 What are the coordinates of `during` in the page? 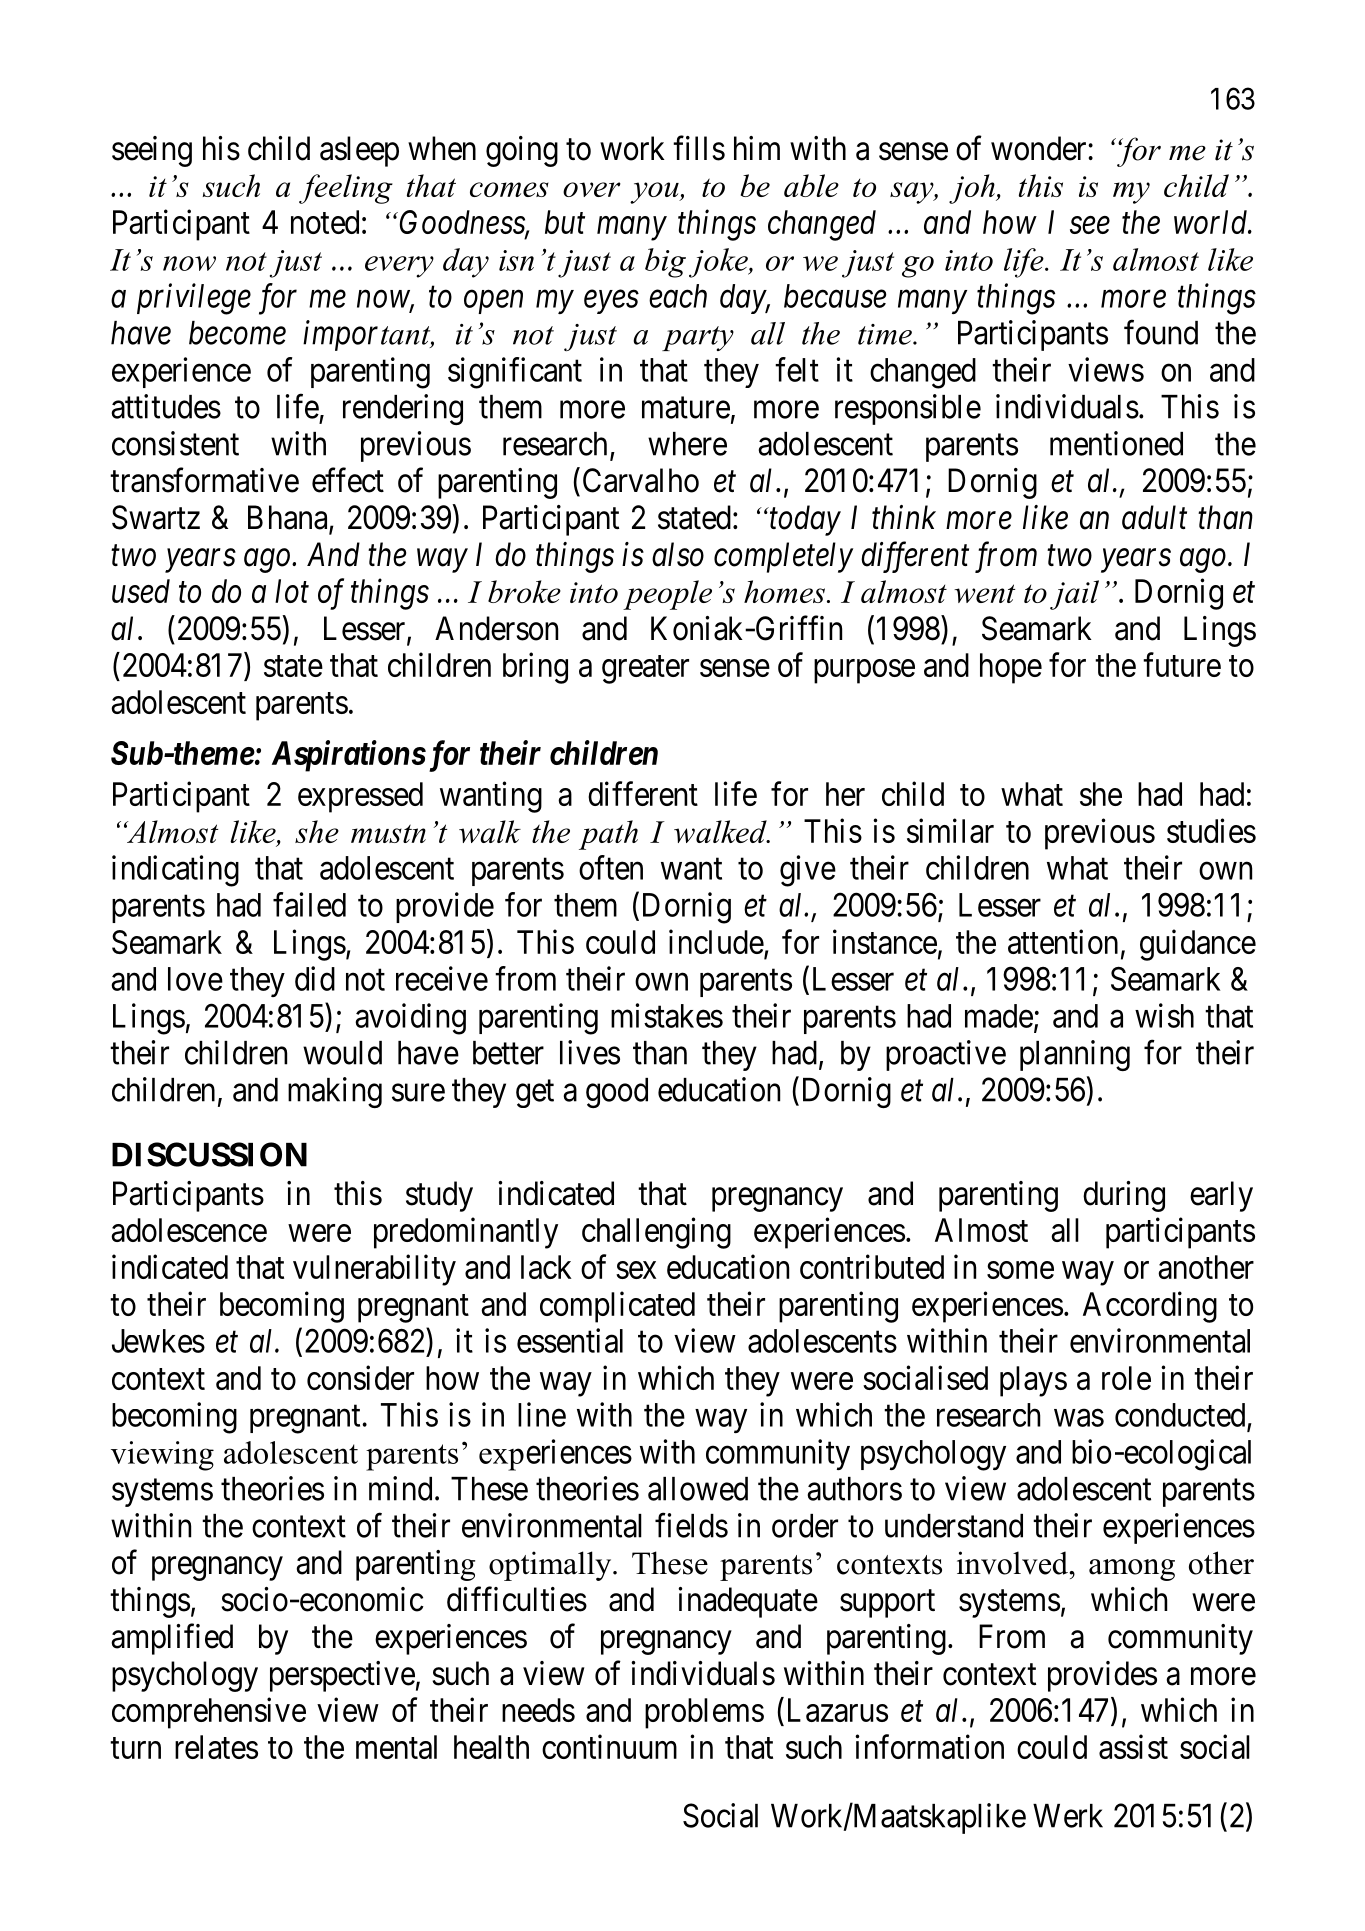 It's located at (1124, 1196).
